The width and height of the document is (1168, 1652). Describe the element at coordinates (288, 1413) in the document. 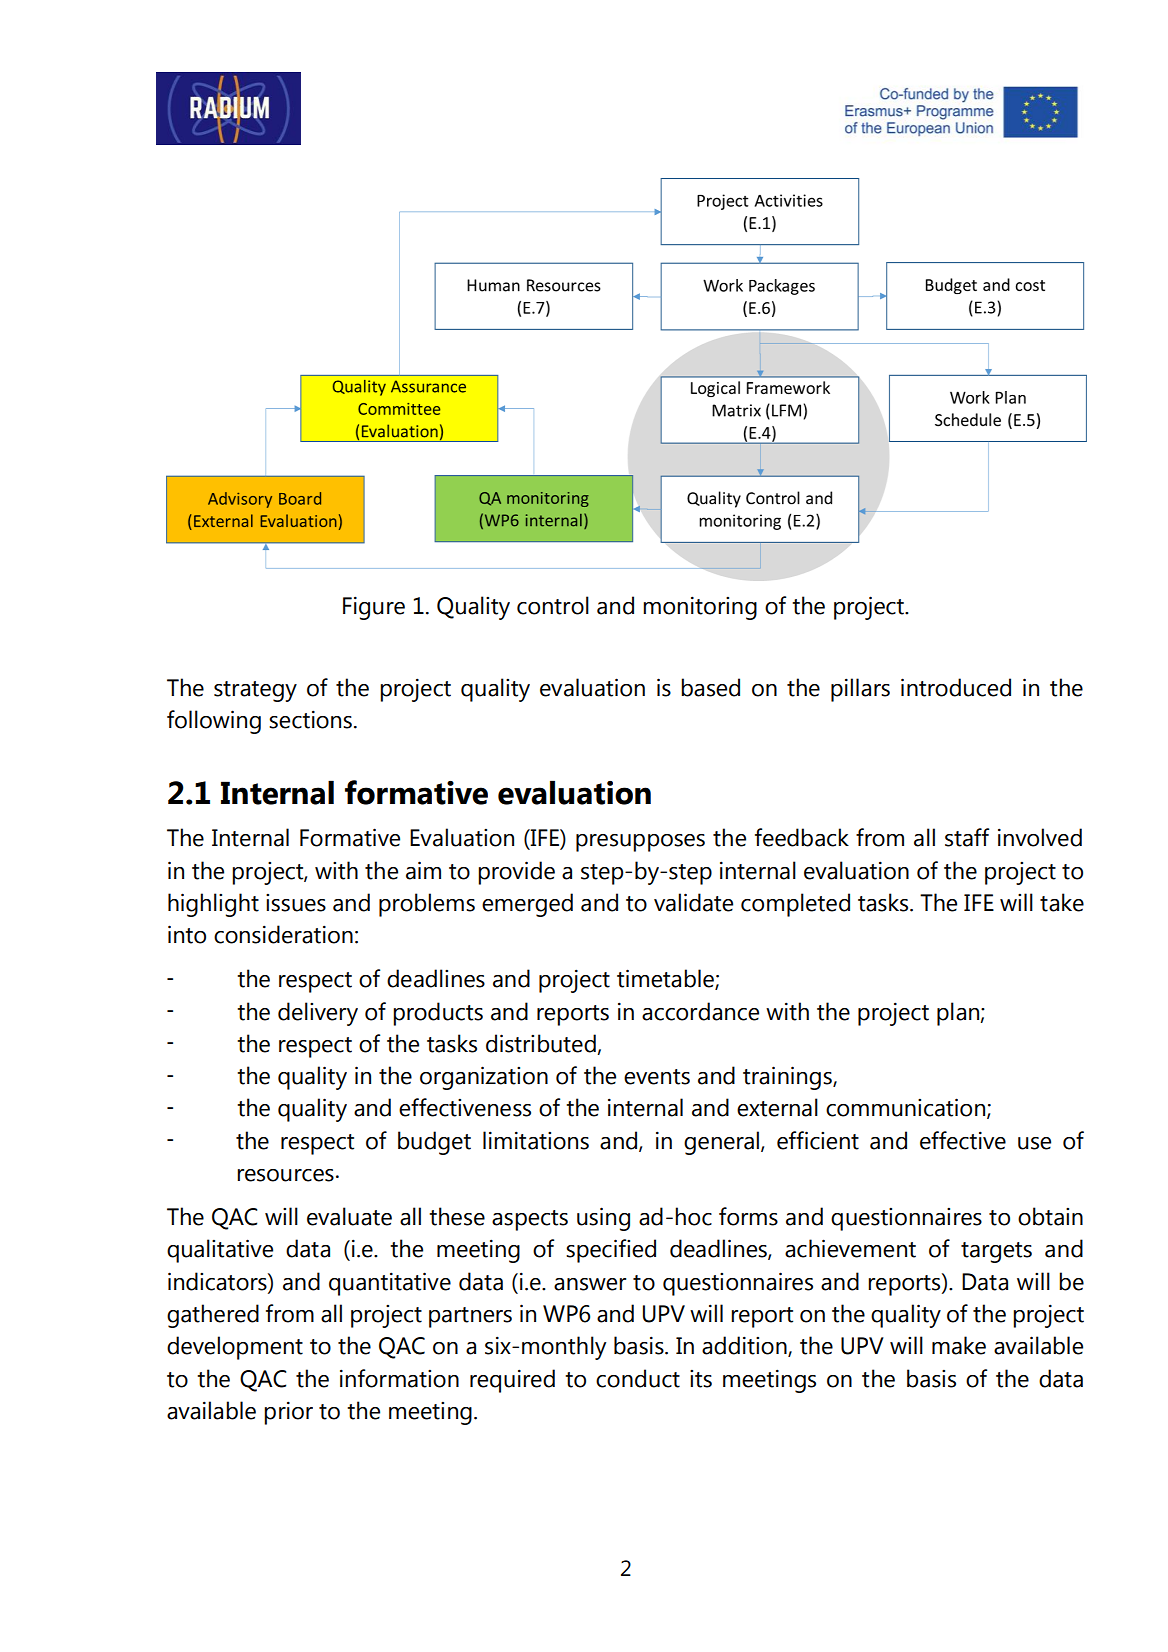

I see `prior` at that location.
